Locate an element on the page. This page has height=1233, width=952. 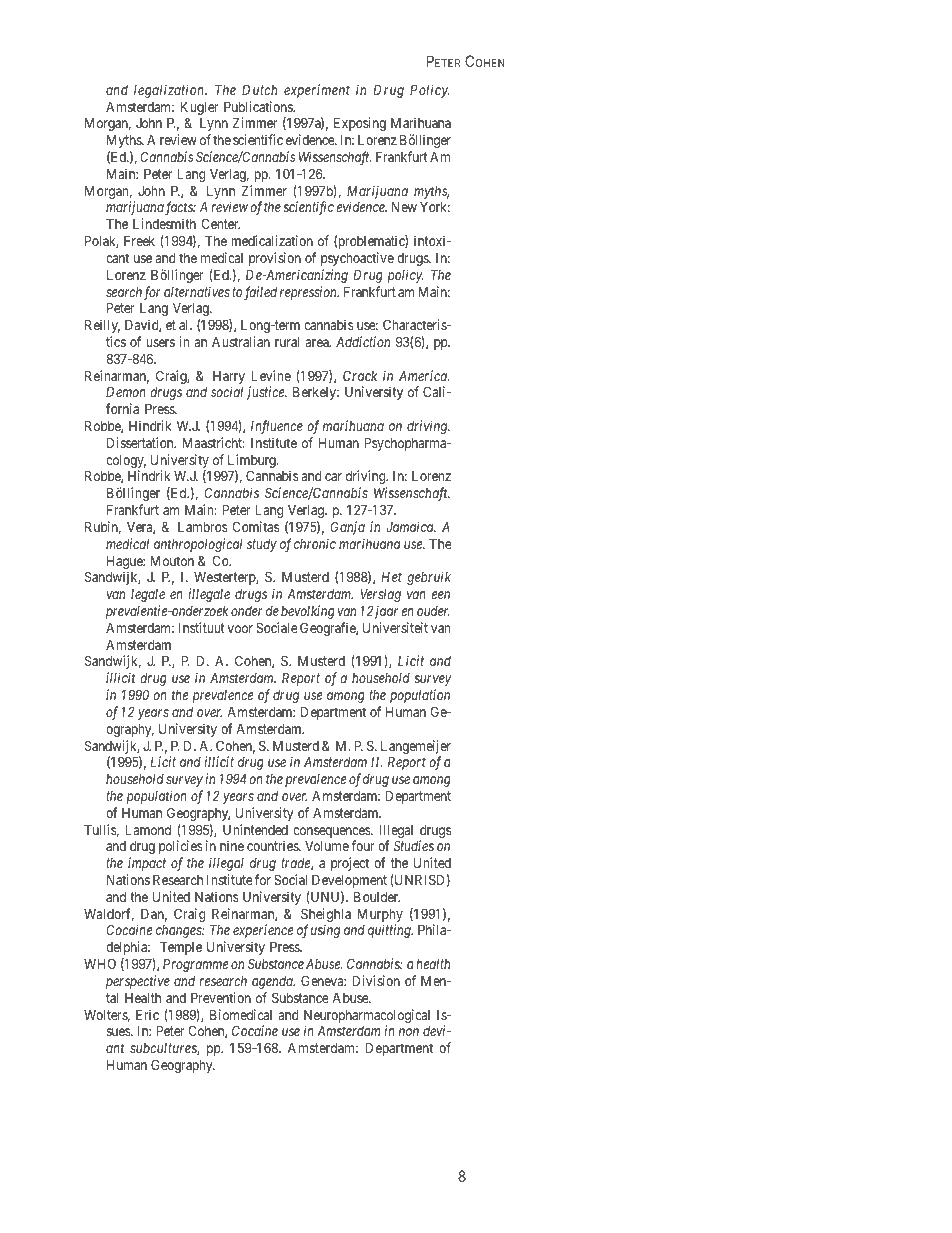
experiment is located at coordinates (317, 91).
